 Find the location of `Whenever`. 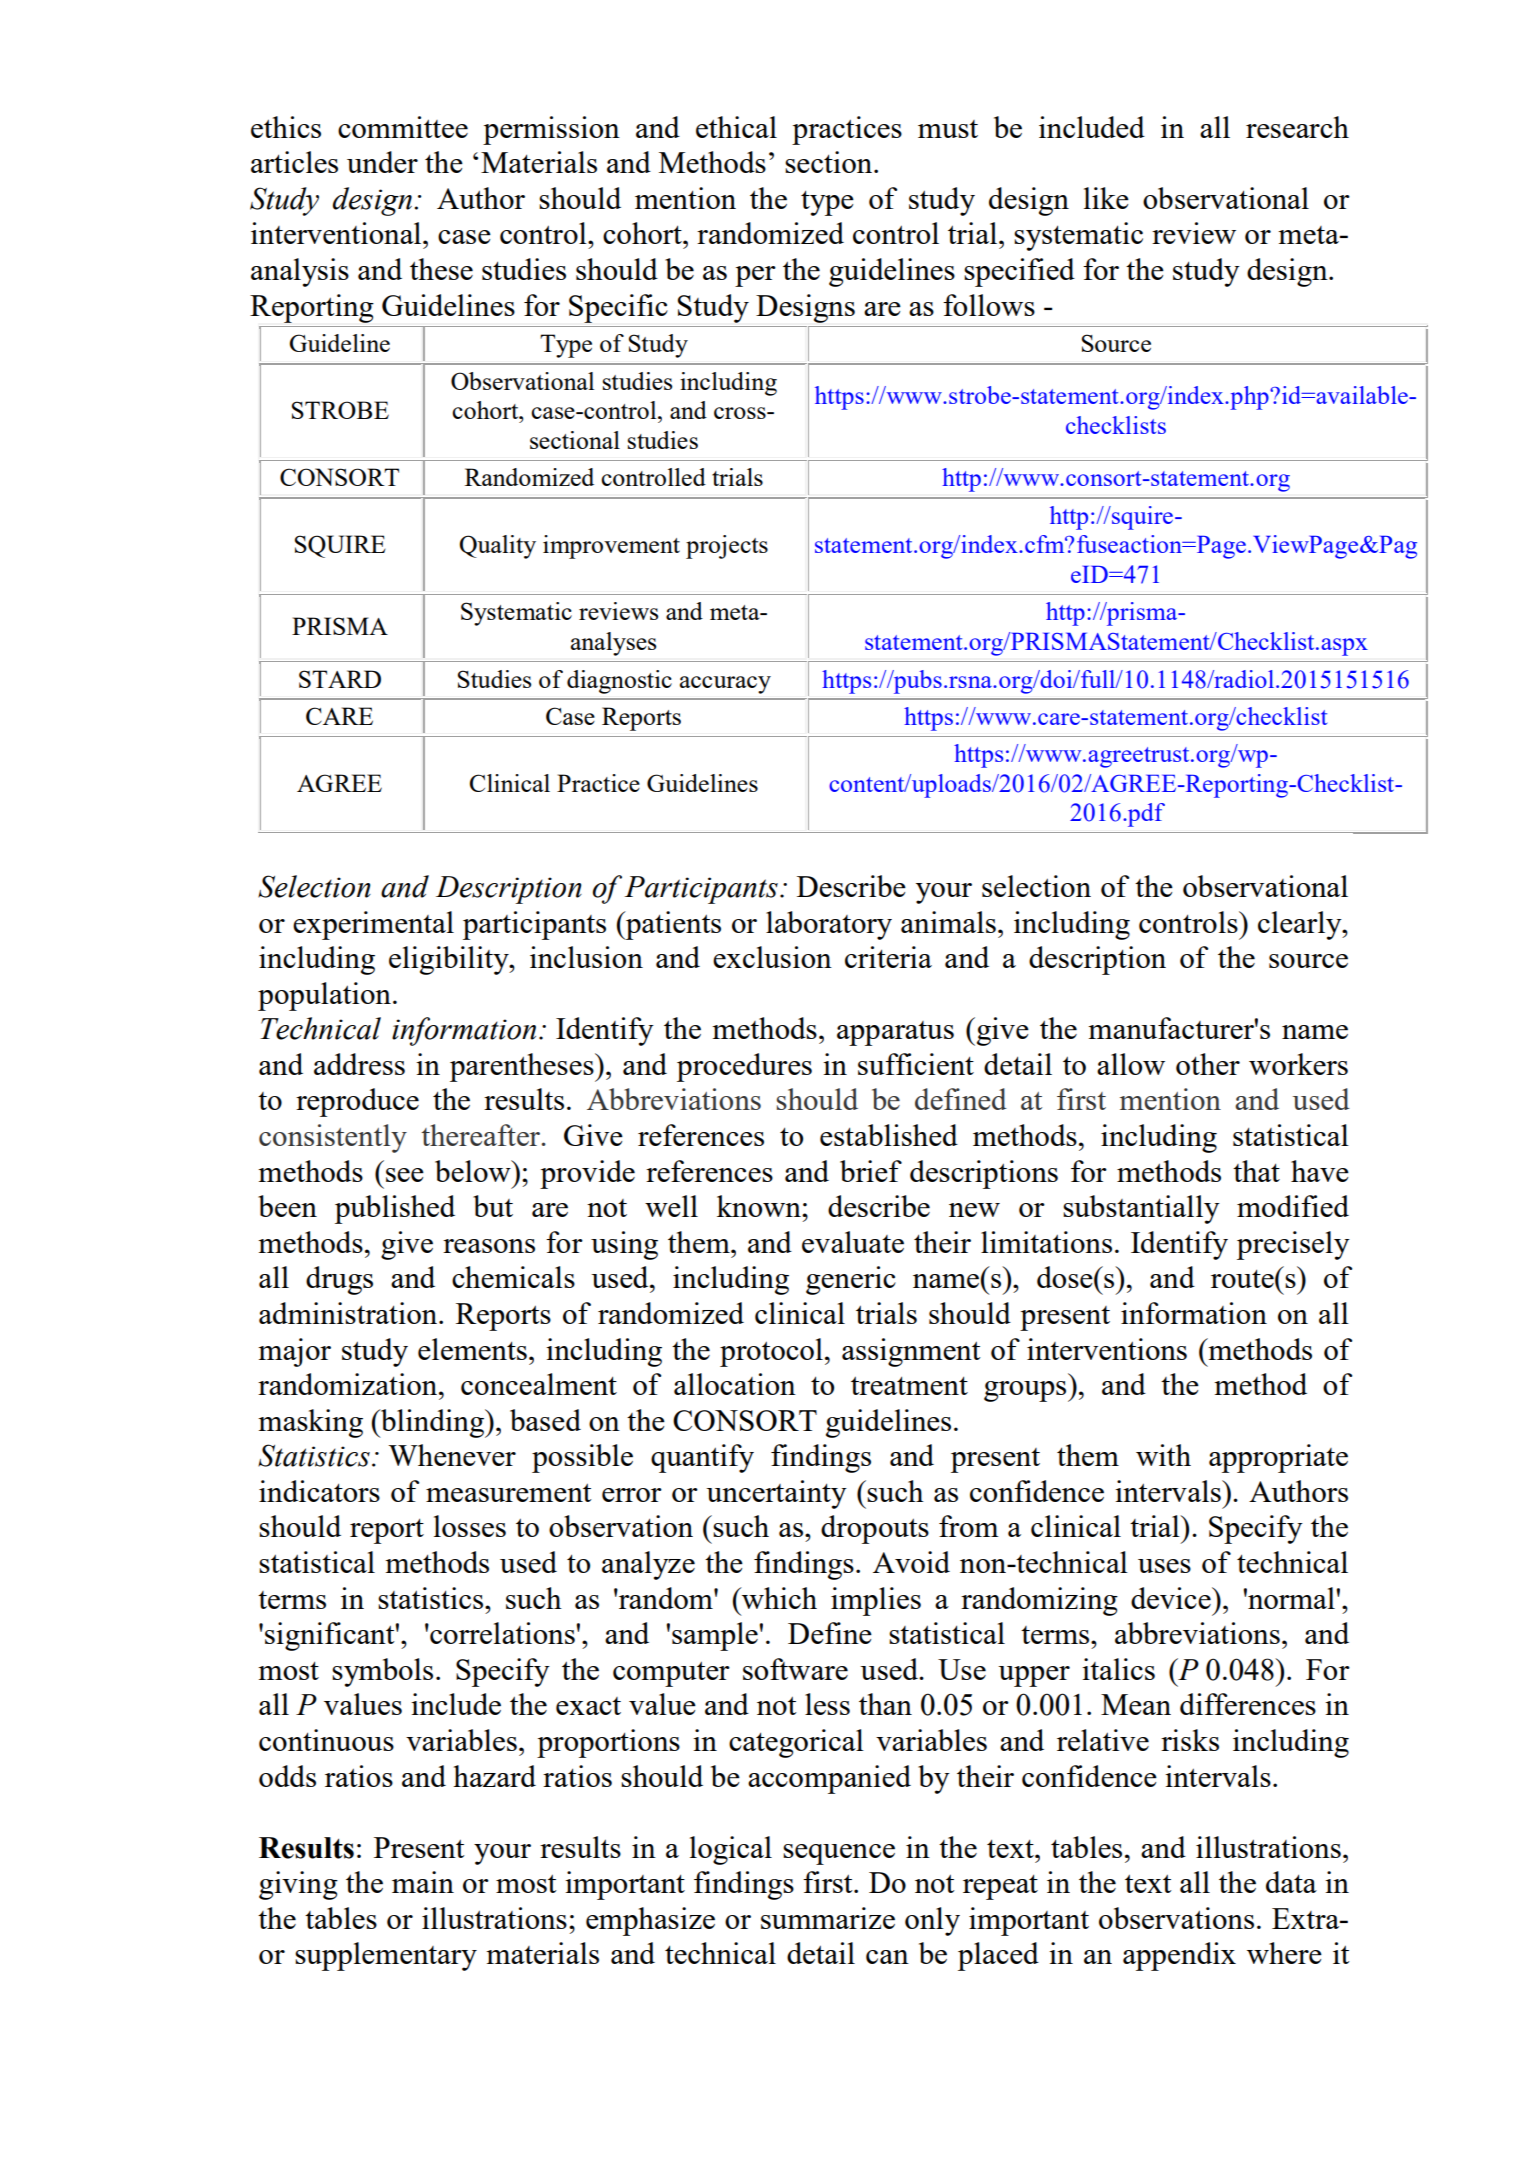

Whenever is located at coordinates (452, 1455).
